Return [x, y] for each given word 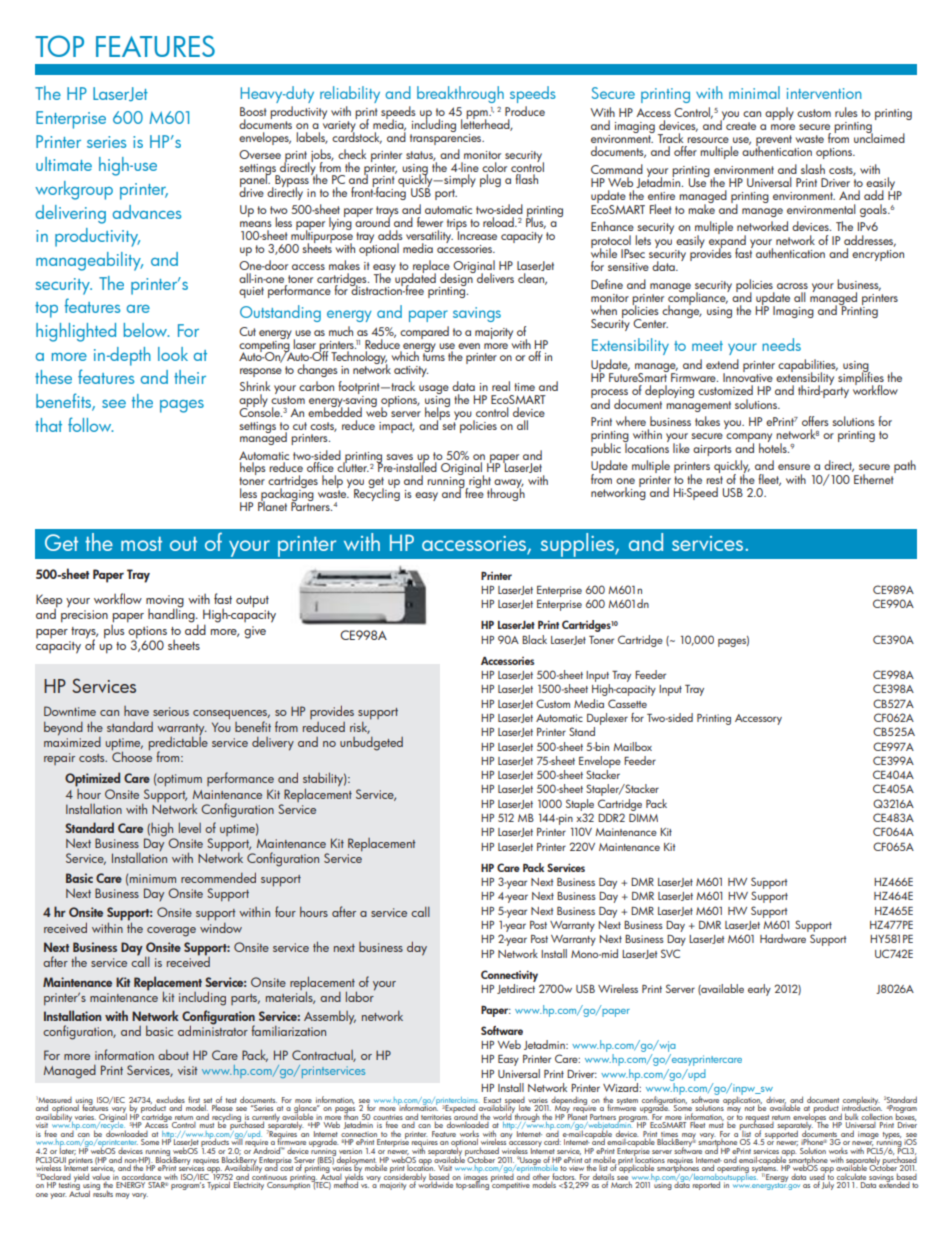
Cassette [627, 703]
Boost [253, 111]
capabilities [808, 366]
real [501, 386]
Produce [525, 111]
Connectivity [509, 976]
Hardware [783, 938]
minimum [153, 878]
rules [846, 112]
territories [436, 1118]
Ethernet [874, 477]
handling [172, 614]
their [190, 377]
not [750, 1108]
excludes [170, 1100]
